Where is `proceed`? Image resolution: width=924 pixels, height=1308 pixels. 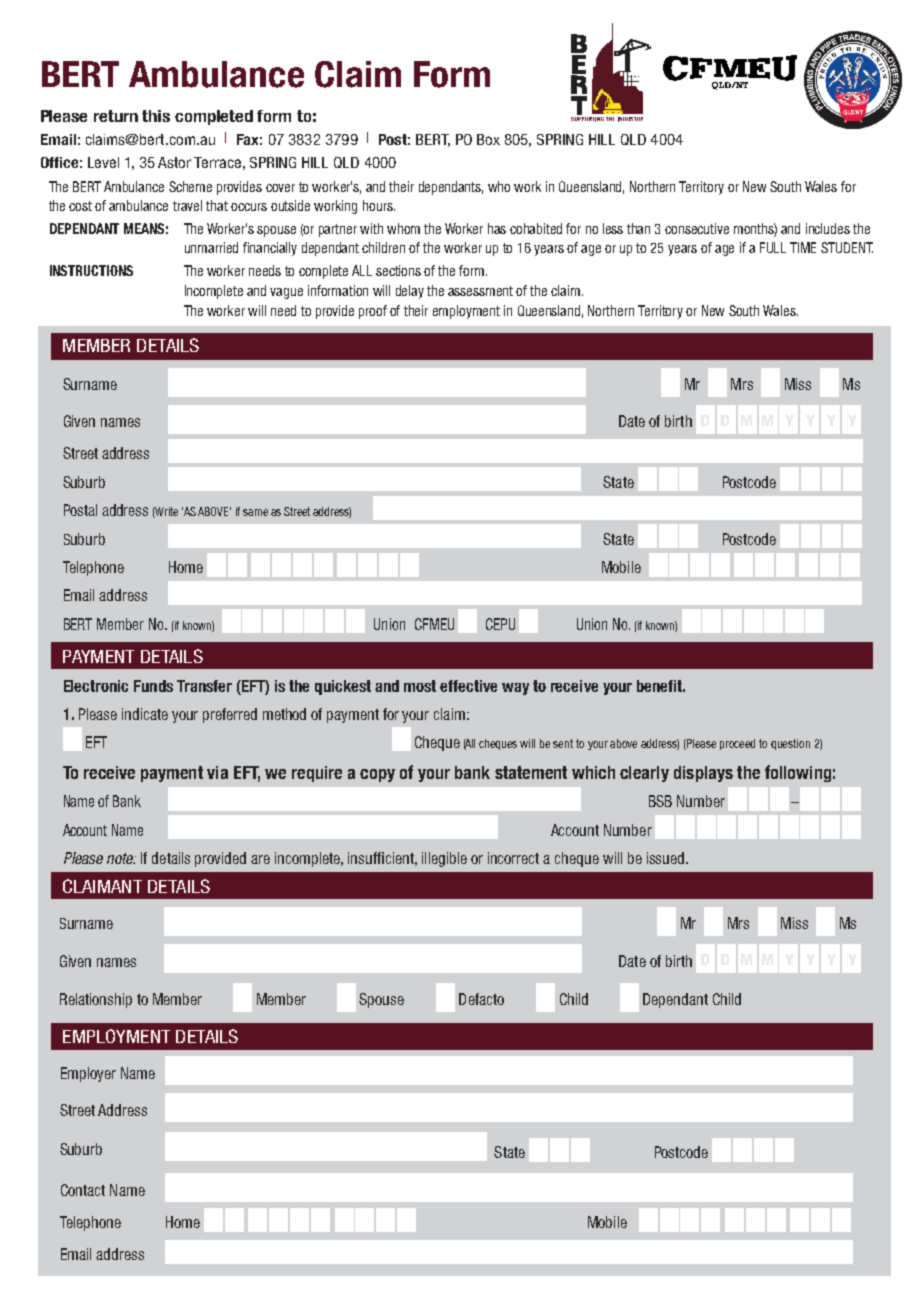
proceed is located at coordinates (737, 744).
